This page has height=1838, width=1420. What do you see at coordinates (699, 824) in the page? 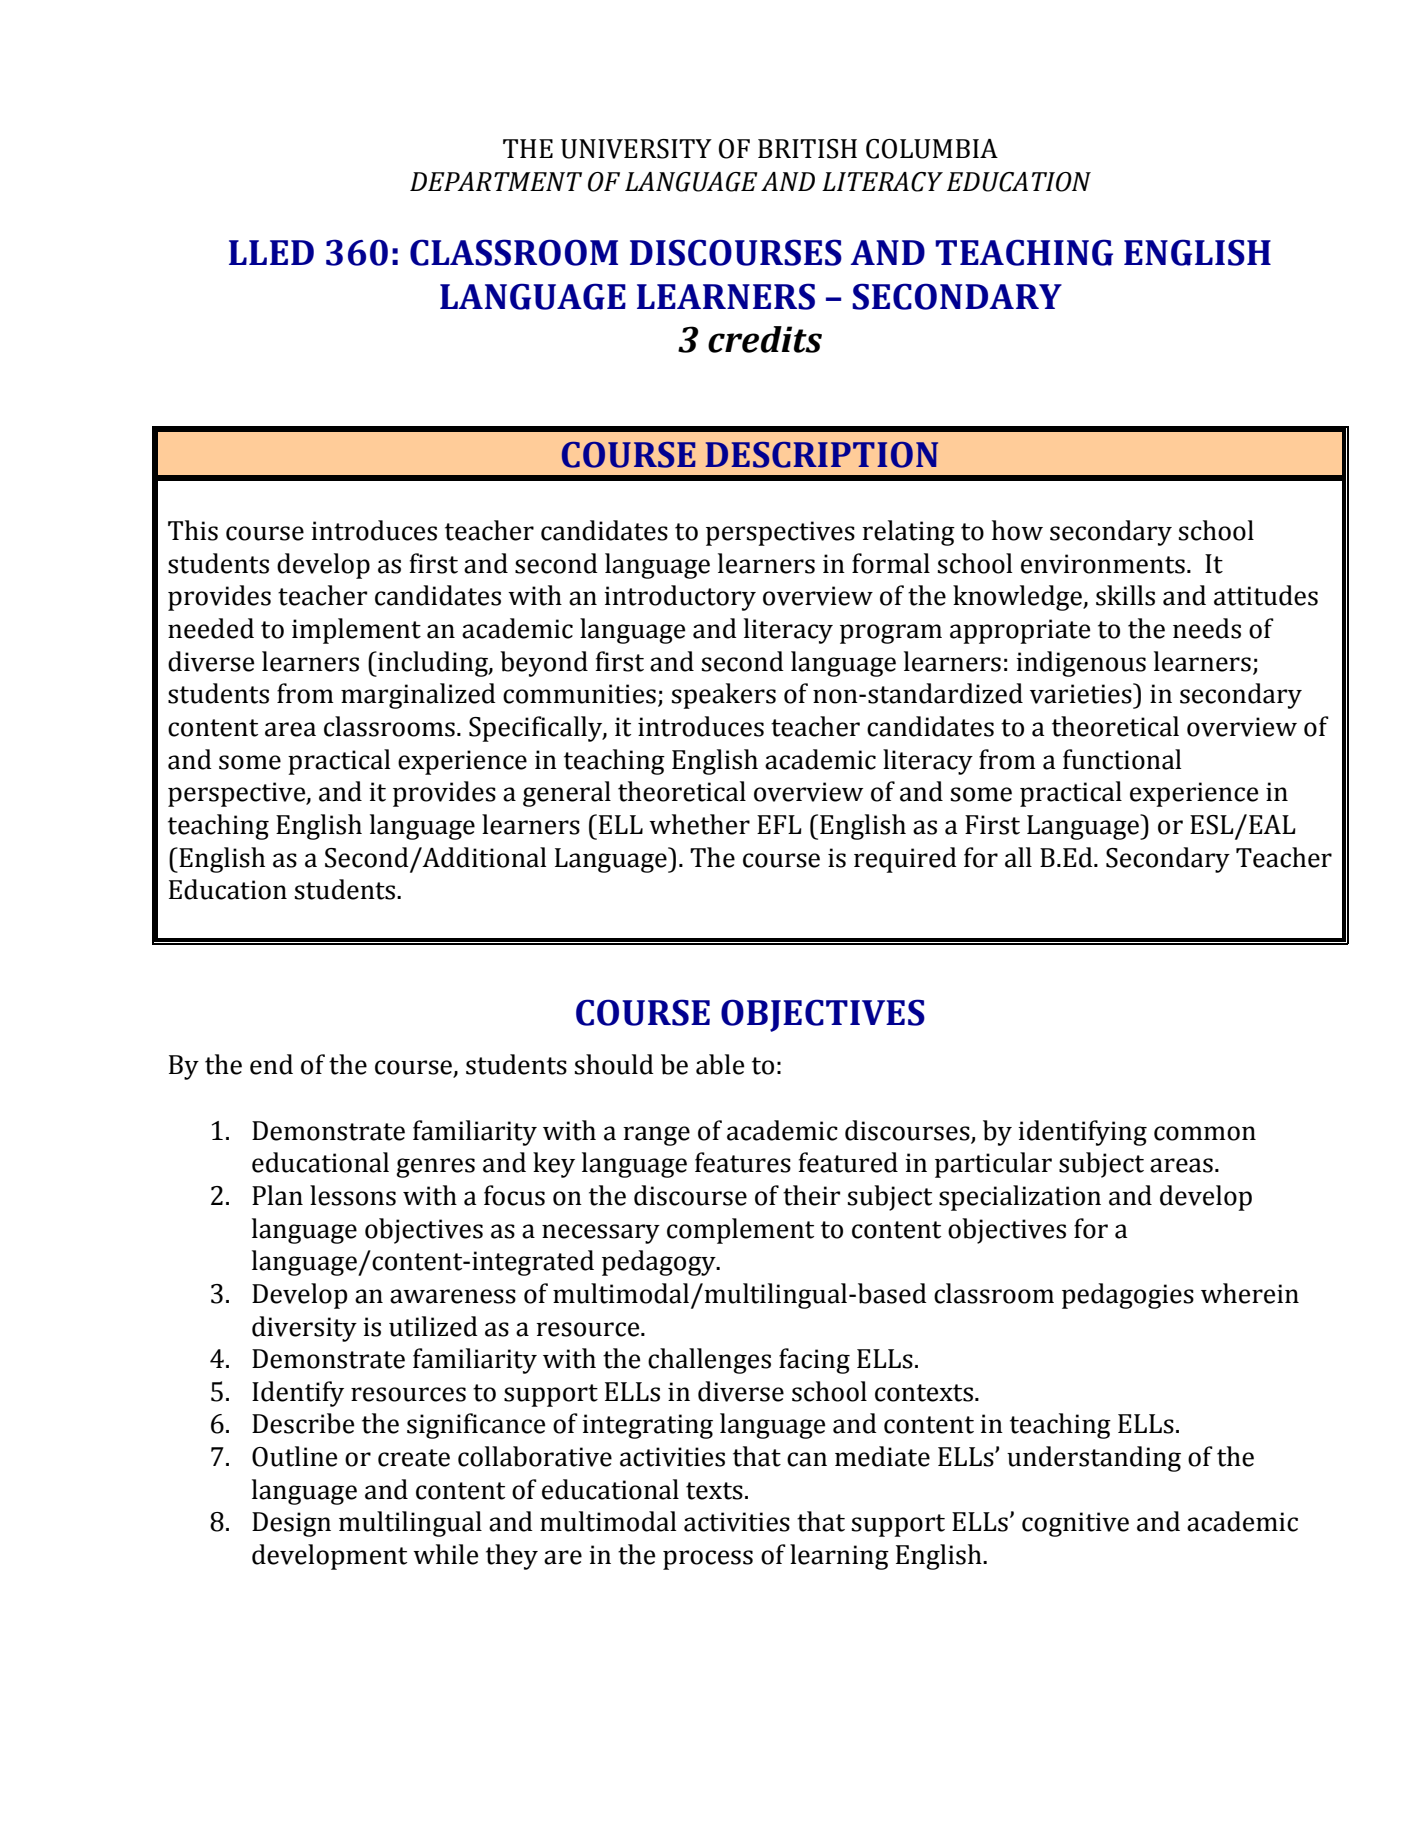
I see `whether` at bounding box center [699, 824].
